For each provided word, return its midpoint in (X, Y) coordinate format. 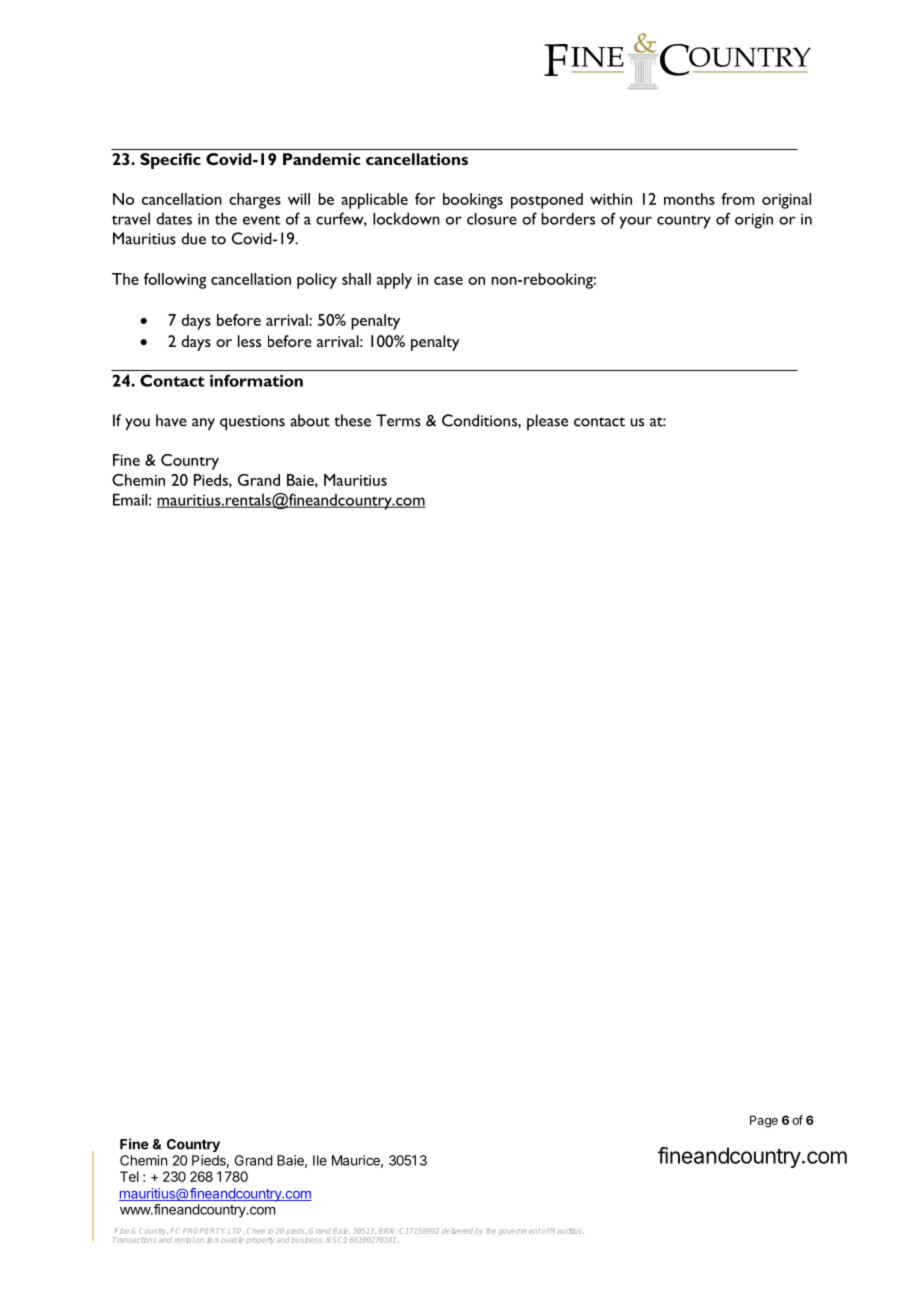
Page (764, 1121)
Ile (320, 1160)
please (547, 422)
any (203, 424)
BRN (388, 1231)
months (689, 199)
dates (174, 219)
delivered (457, 1231)
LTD (236, 1231)
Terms (398, 420)
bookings (473, 201)
